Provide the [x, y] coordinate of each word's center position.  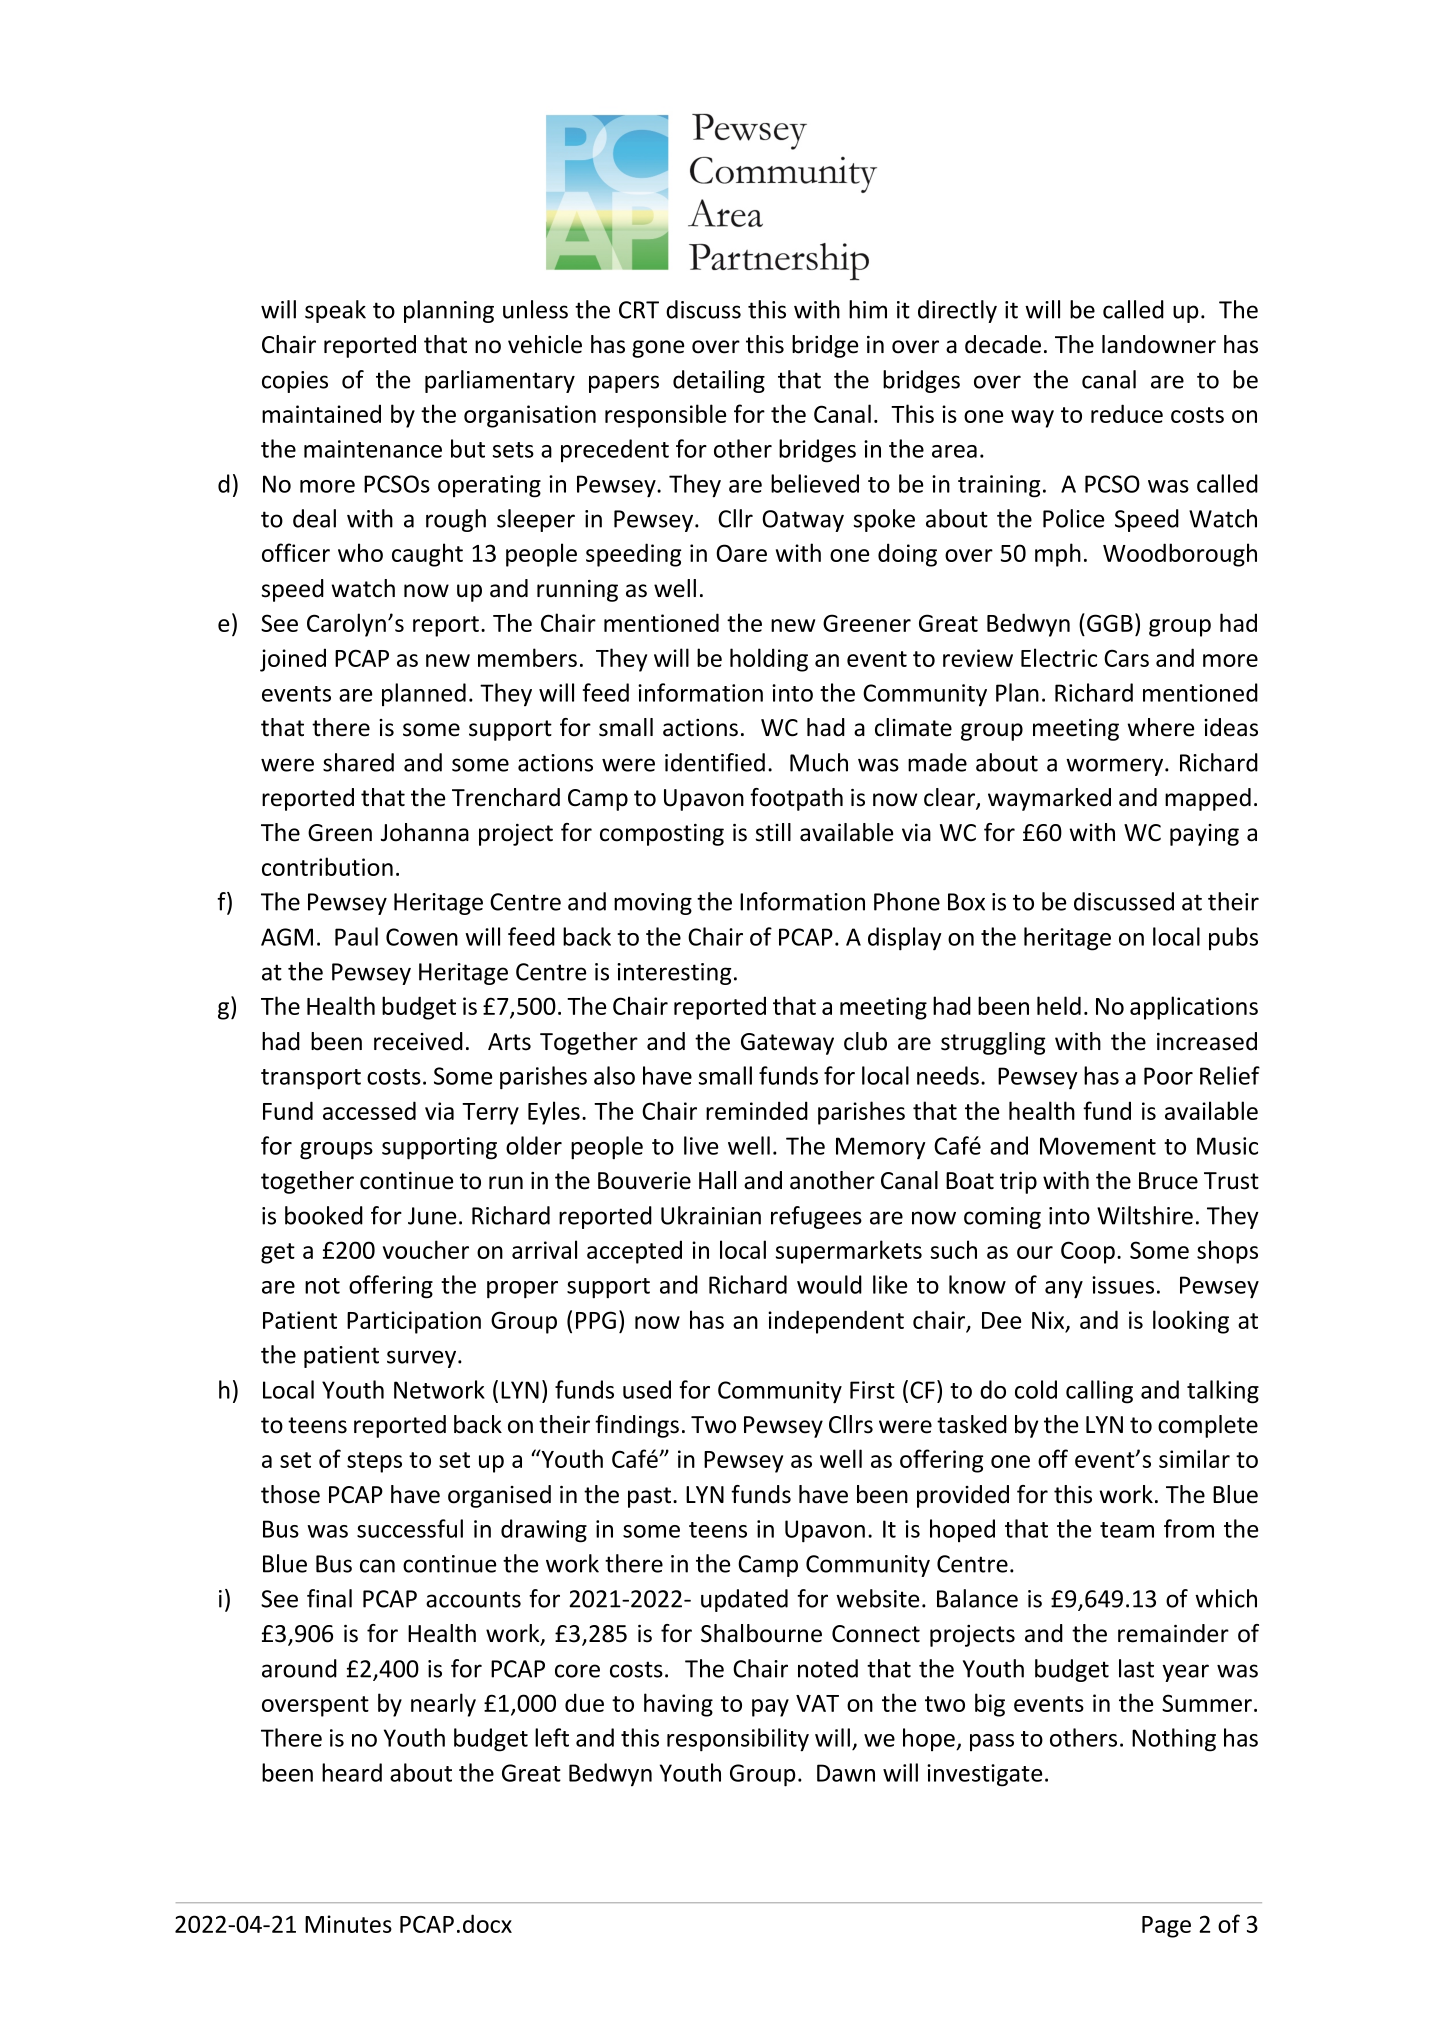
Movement [1098, 1146]
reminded [757, 1110]
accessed [369, 1110]
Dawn [846, 1773]
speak [335, 311]
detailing [719, 381]
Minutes [348, 1924]
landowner [1159, 344]
